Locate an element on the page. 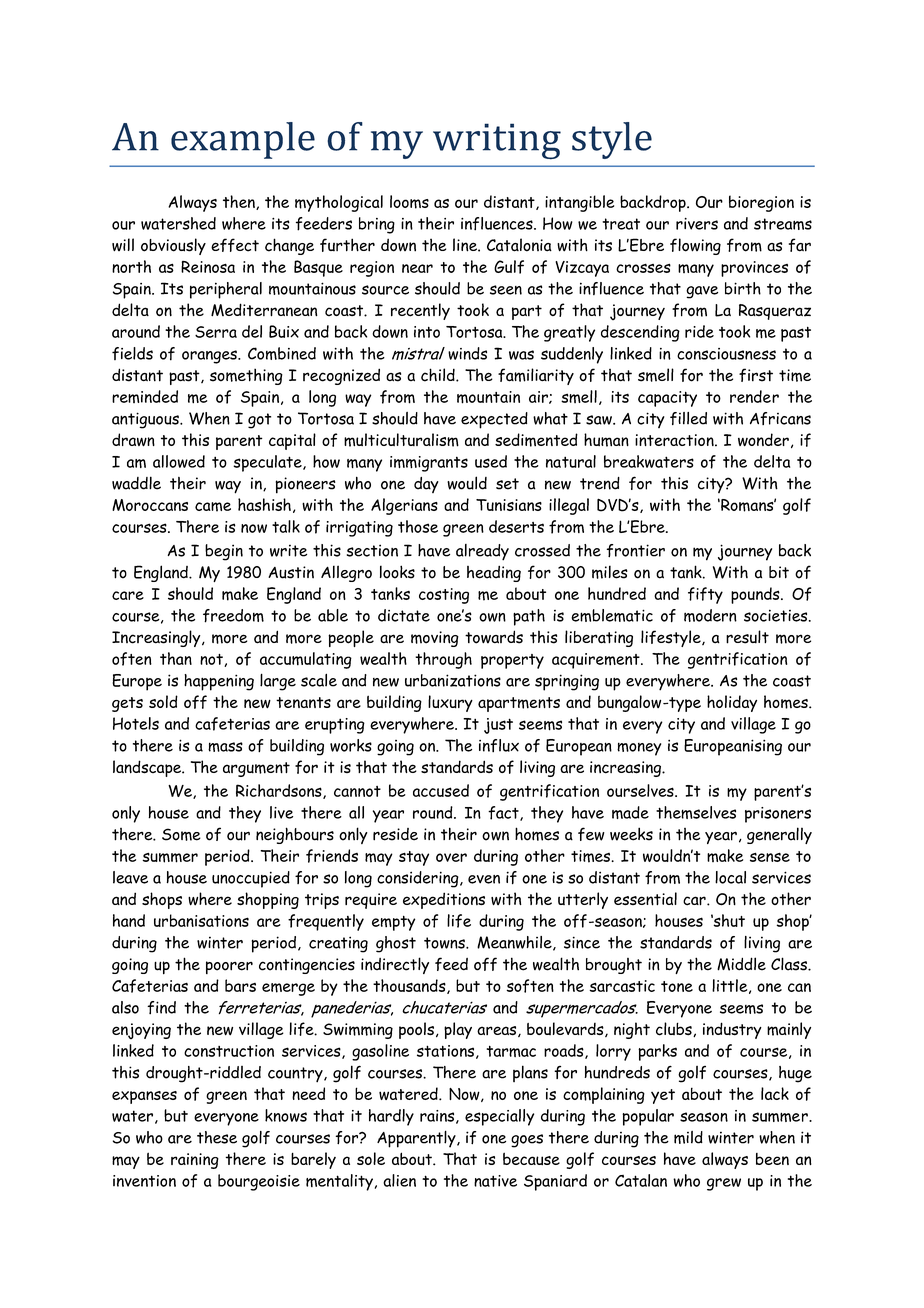 The image size is (924, 1308). writing is located at coordinates (497, 141).
